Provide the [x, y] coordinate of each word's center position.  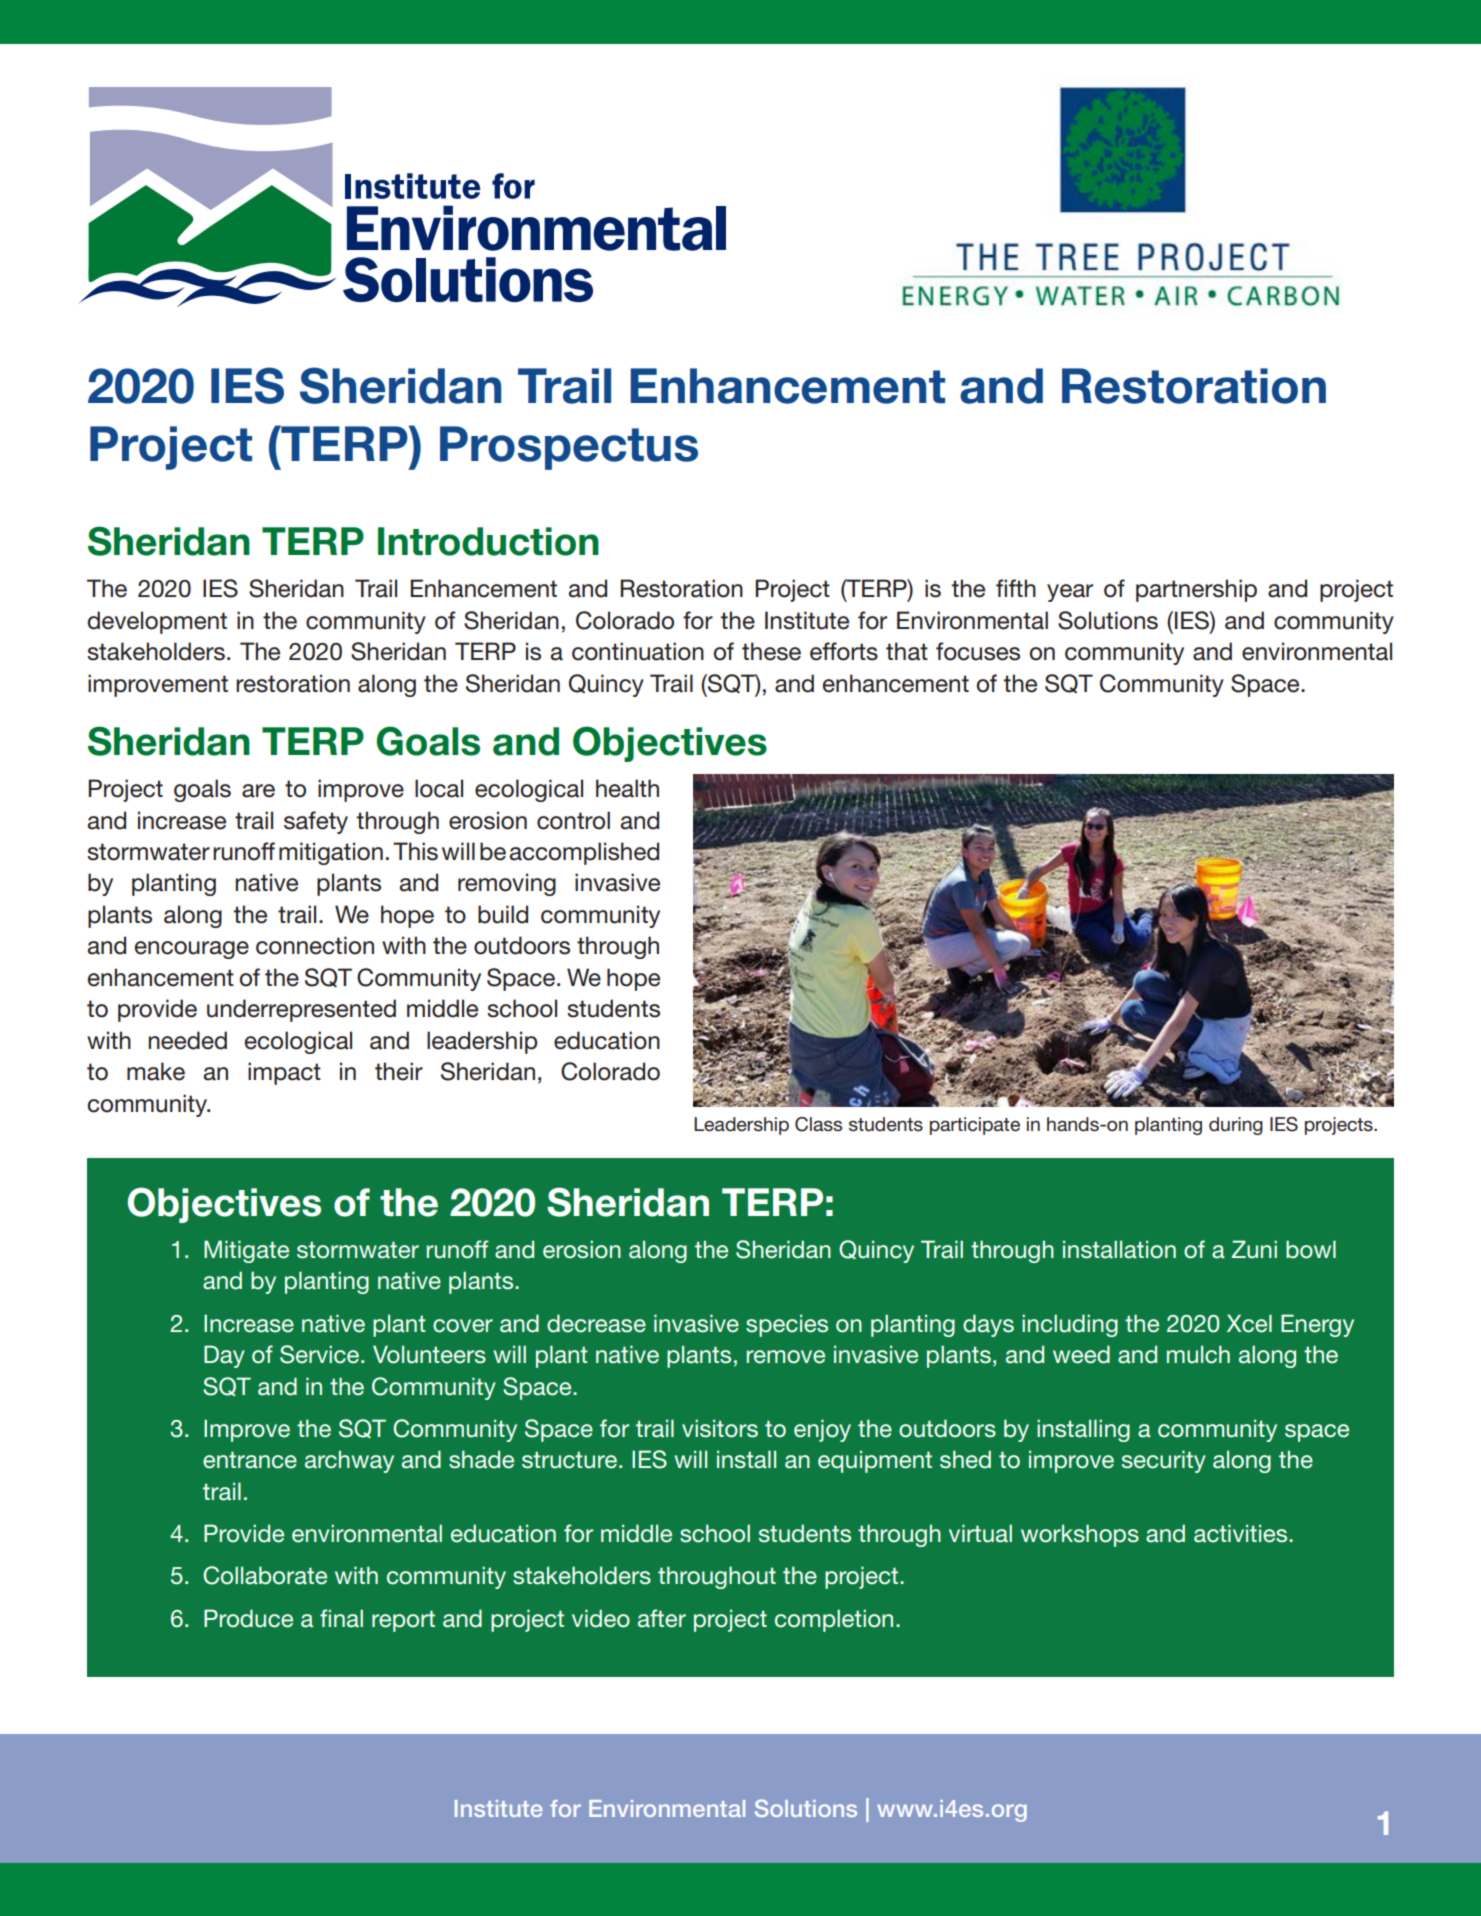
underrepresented [301, 1010]
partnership [1196, 590]
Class [818, 1124]
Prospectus [569, 448]
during [1236, 1126]
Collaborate [265, 1575]
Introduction [488, 541]
